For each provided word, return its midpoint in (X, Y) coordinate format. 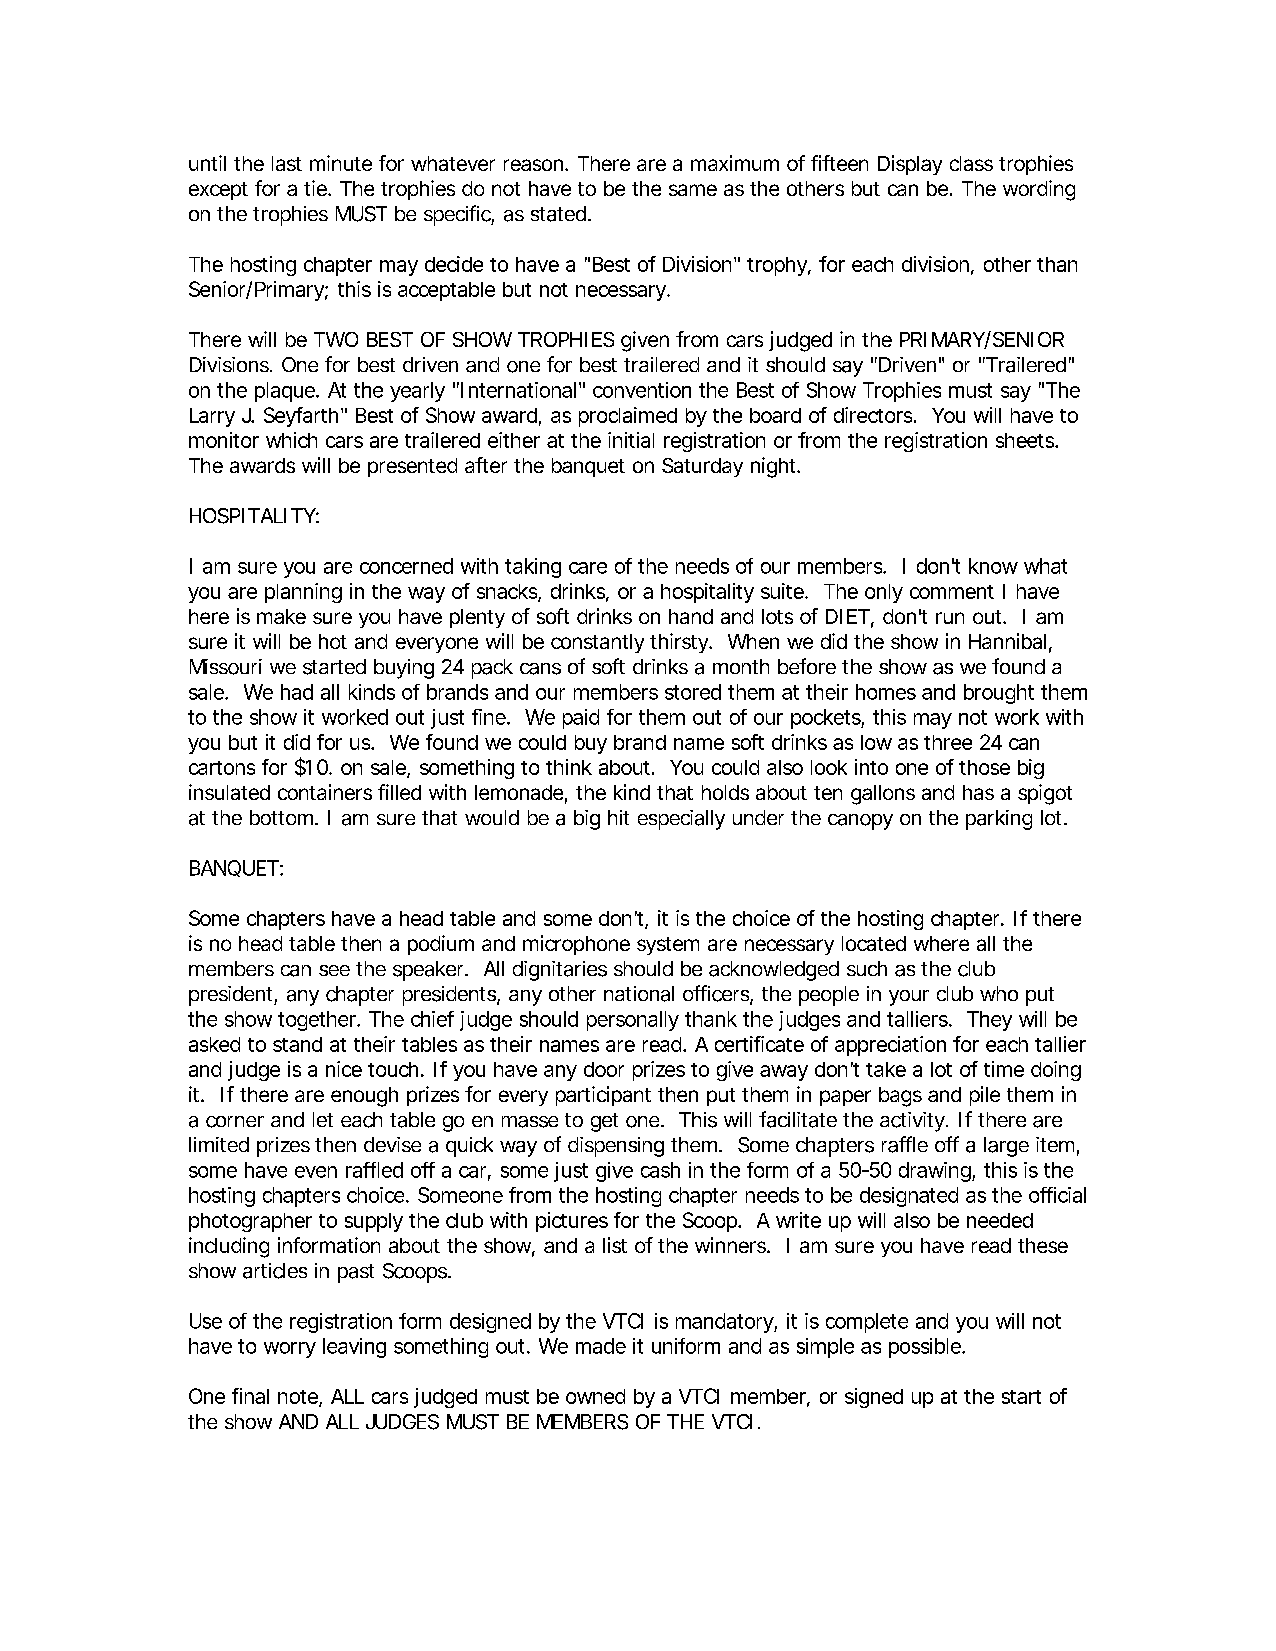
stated (558, 214)
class (971, 163)
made (601, 1346)
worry (290, 1350)
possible (925, 1348)
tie (315, 188)
